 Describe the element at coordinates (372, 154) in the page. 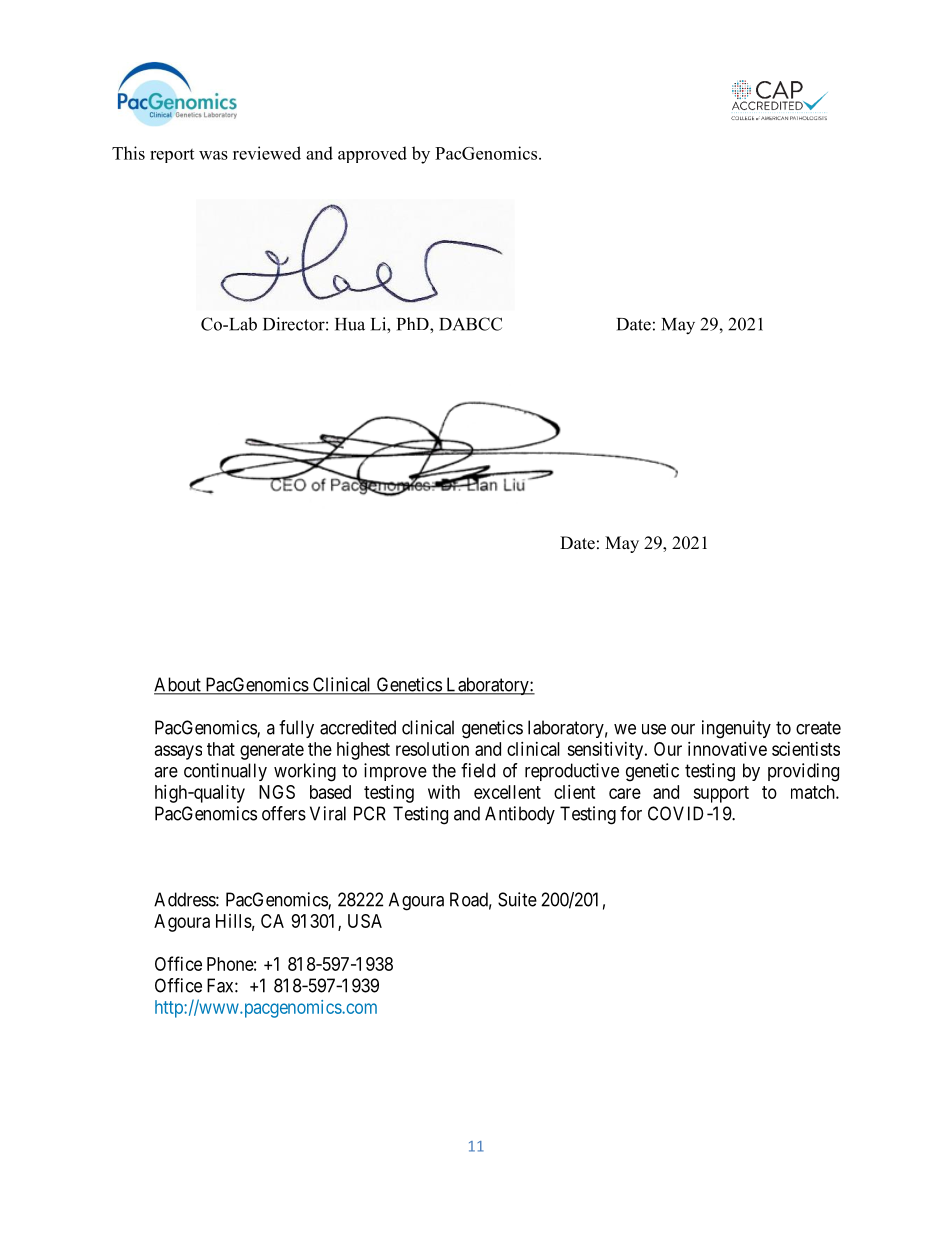

I see `approved` at that location.
